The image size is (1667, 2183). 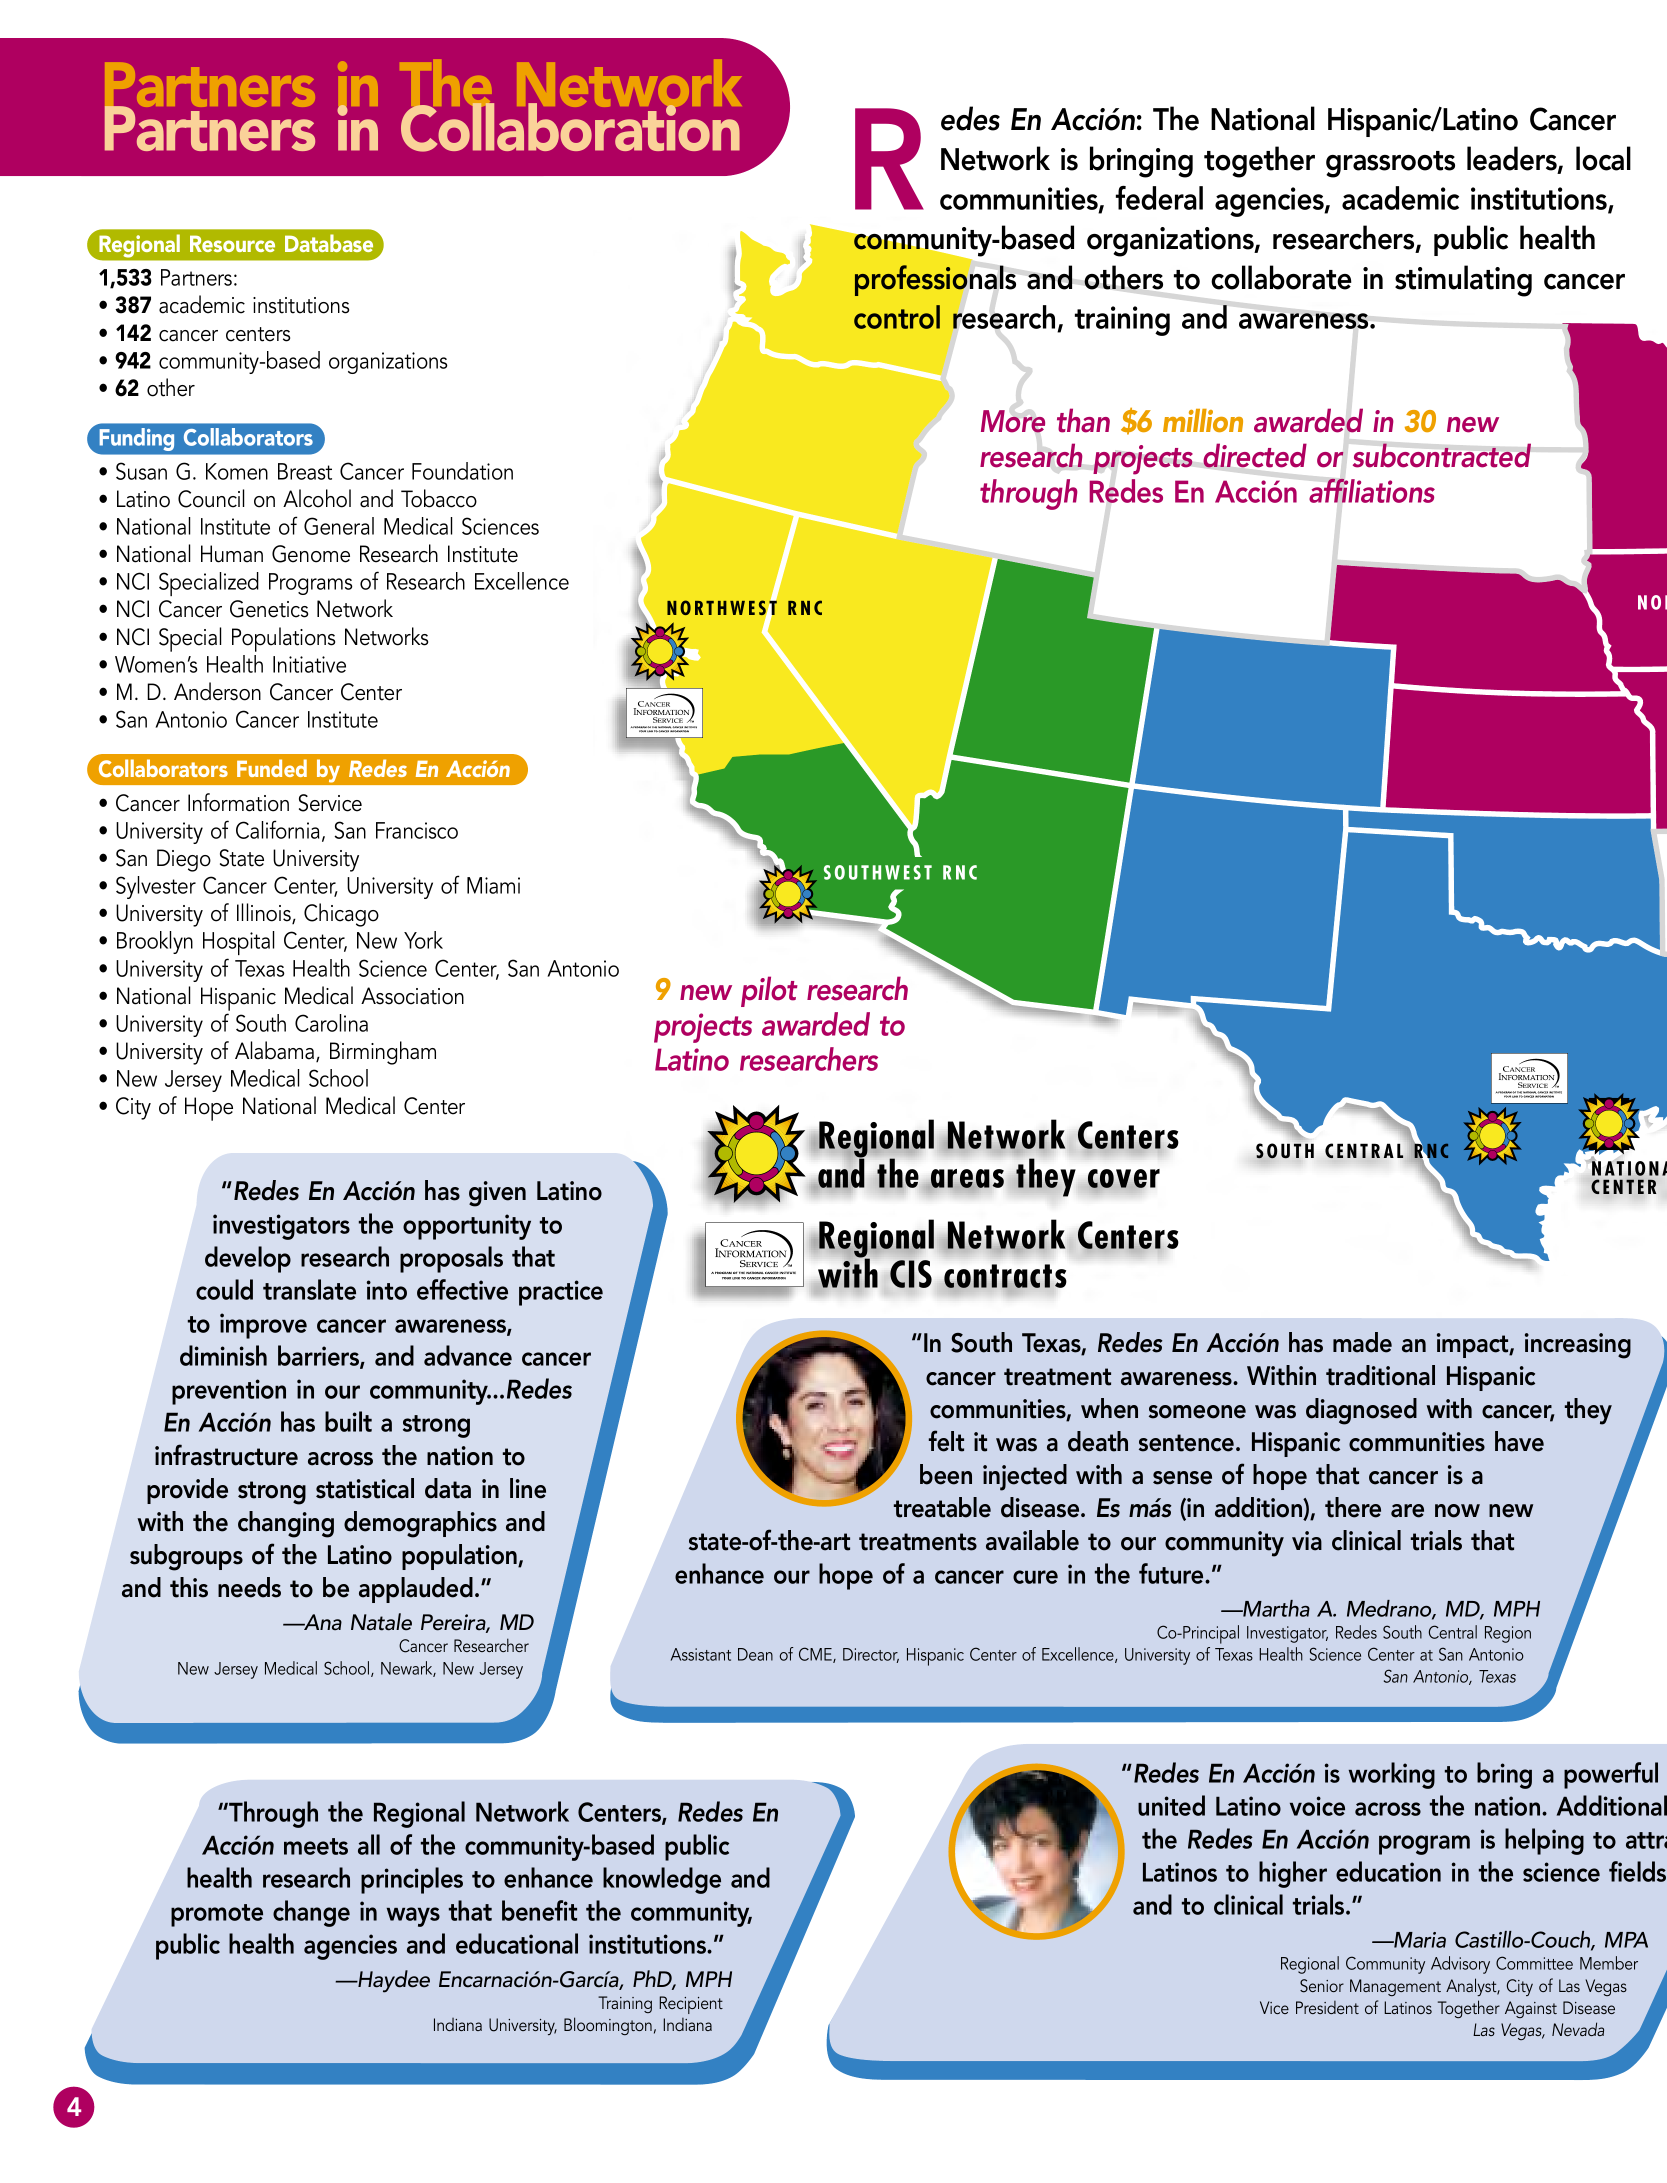 What do you see at coordinates (232, 243) in the screenshot?
I see `Resource` at bounding box center [232, 243].
